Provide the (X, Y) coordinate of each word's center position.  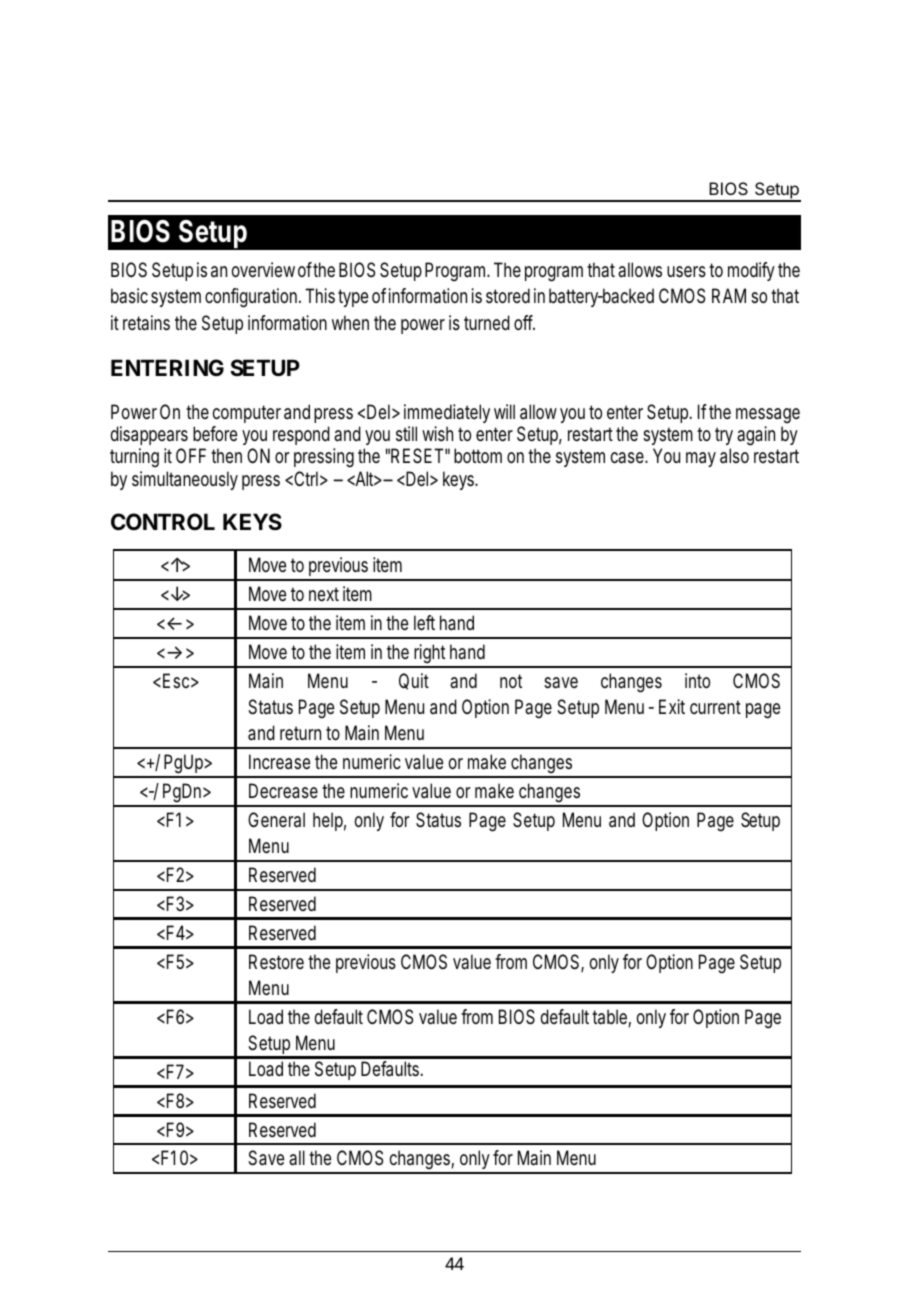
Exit (672, 706)
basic (129, 296)
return (300, 733)
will (504, 411)
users (686, 272)
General (276, 819)
